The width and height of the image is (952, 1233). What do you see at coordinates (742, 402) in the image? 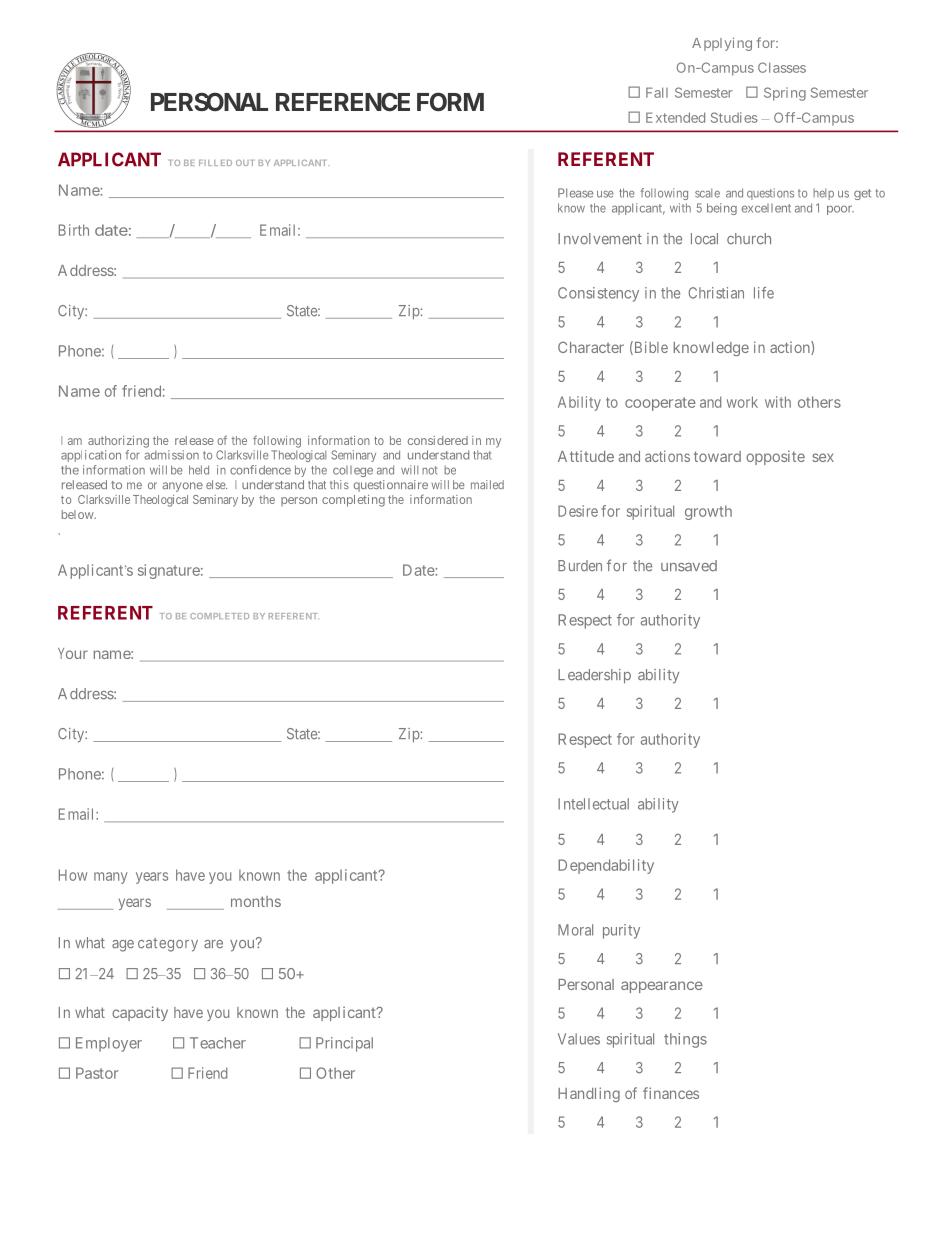
I see `work` at bounding box center [742, 402].
